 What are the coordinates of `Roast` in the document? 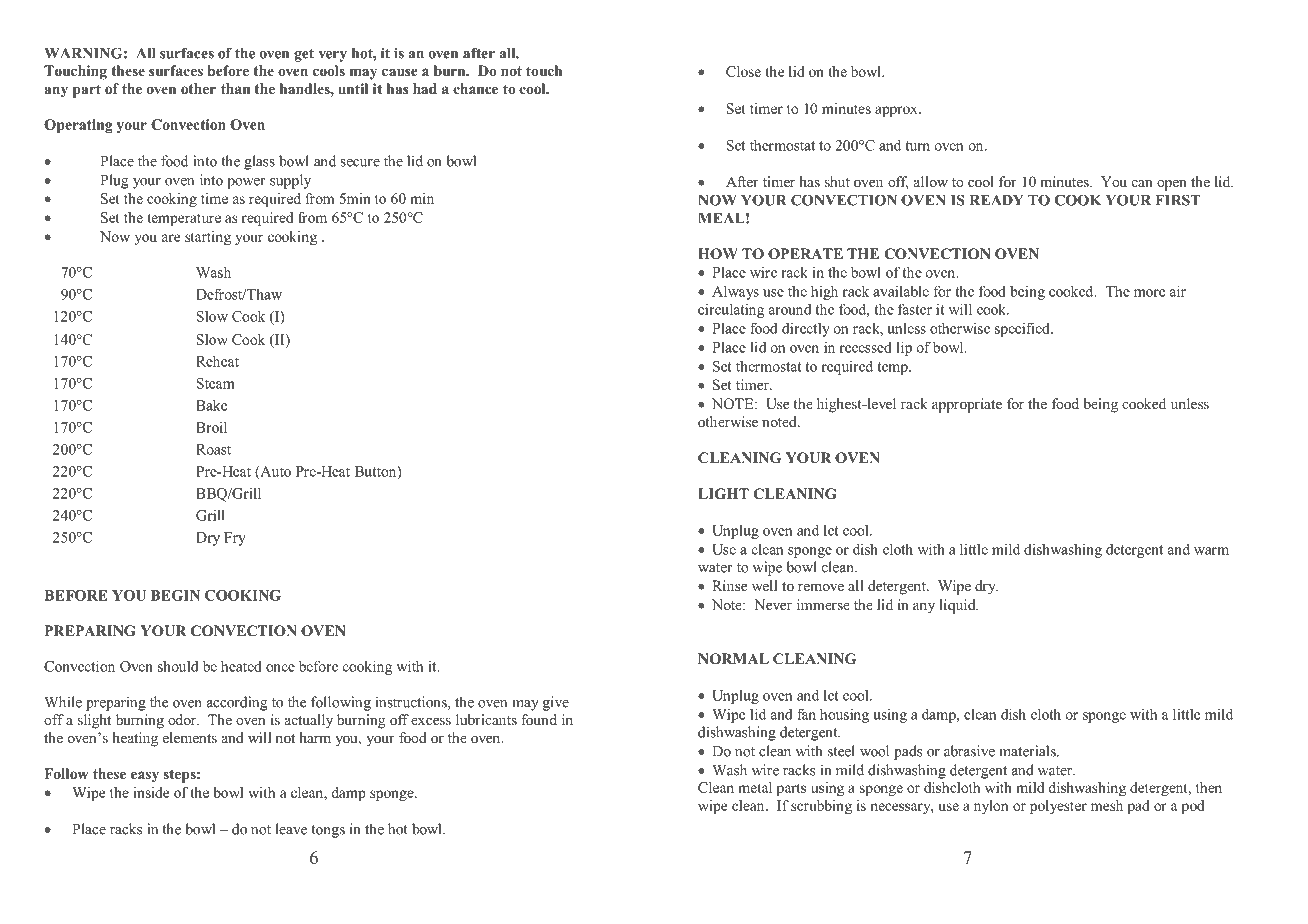 It's located at (213, 449).
